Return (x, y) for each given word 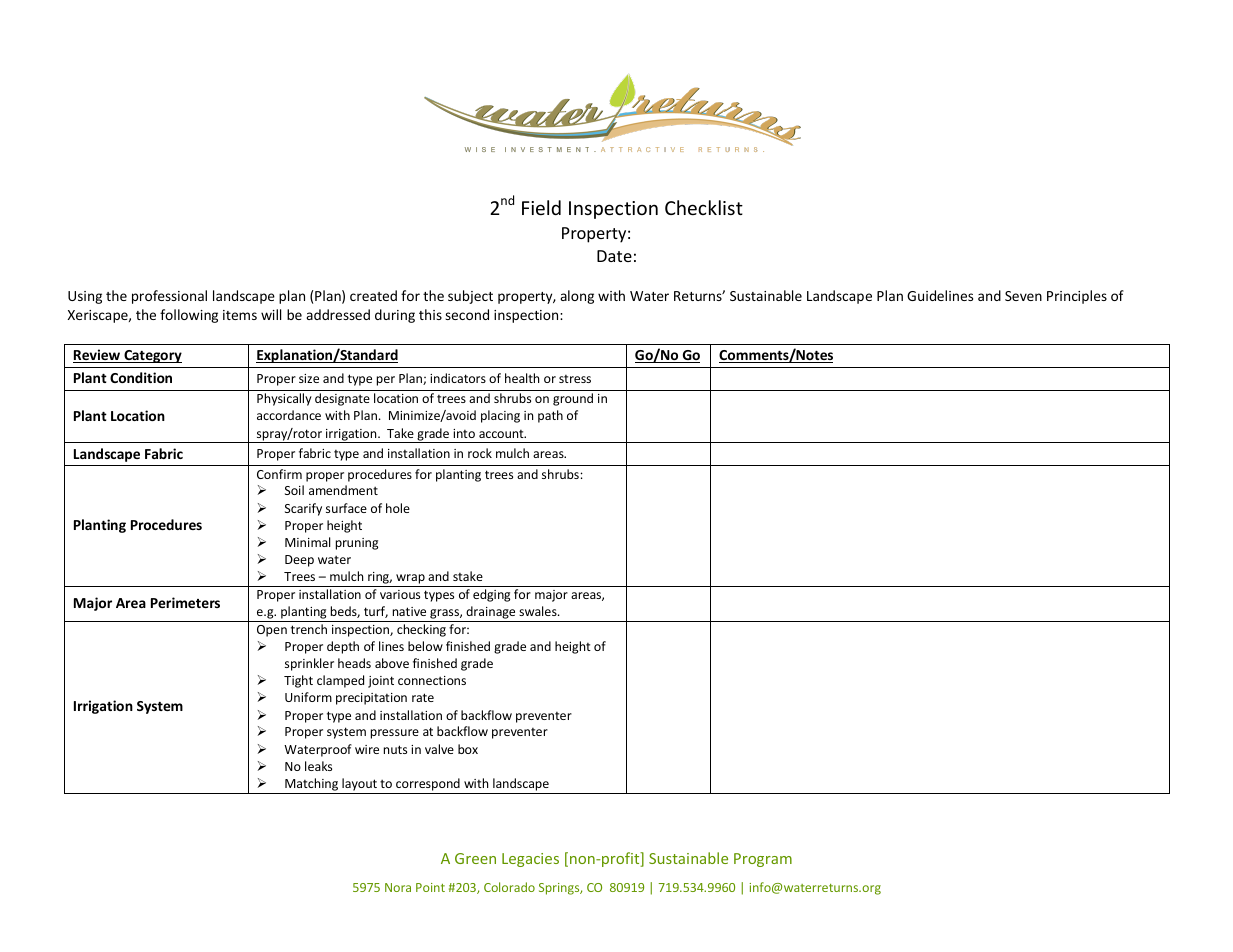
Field (541, 207)
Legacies (530, 860)
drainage (491, 614)
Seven (1023, 296)
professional (169, 297)
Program (763, 860)
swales (539, 611)
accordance (289, 415)
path (550, 416)
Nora (398, 887)
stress (575, 379)
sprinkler (309, 664)
